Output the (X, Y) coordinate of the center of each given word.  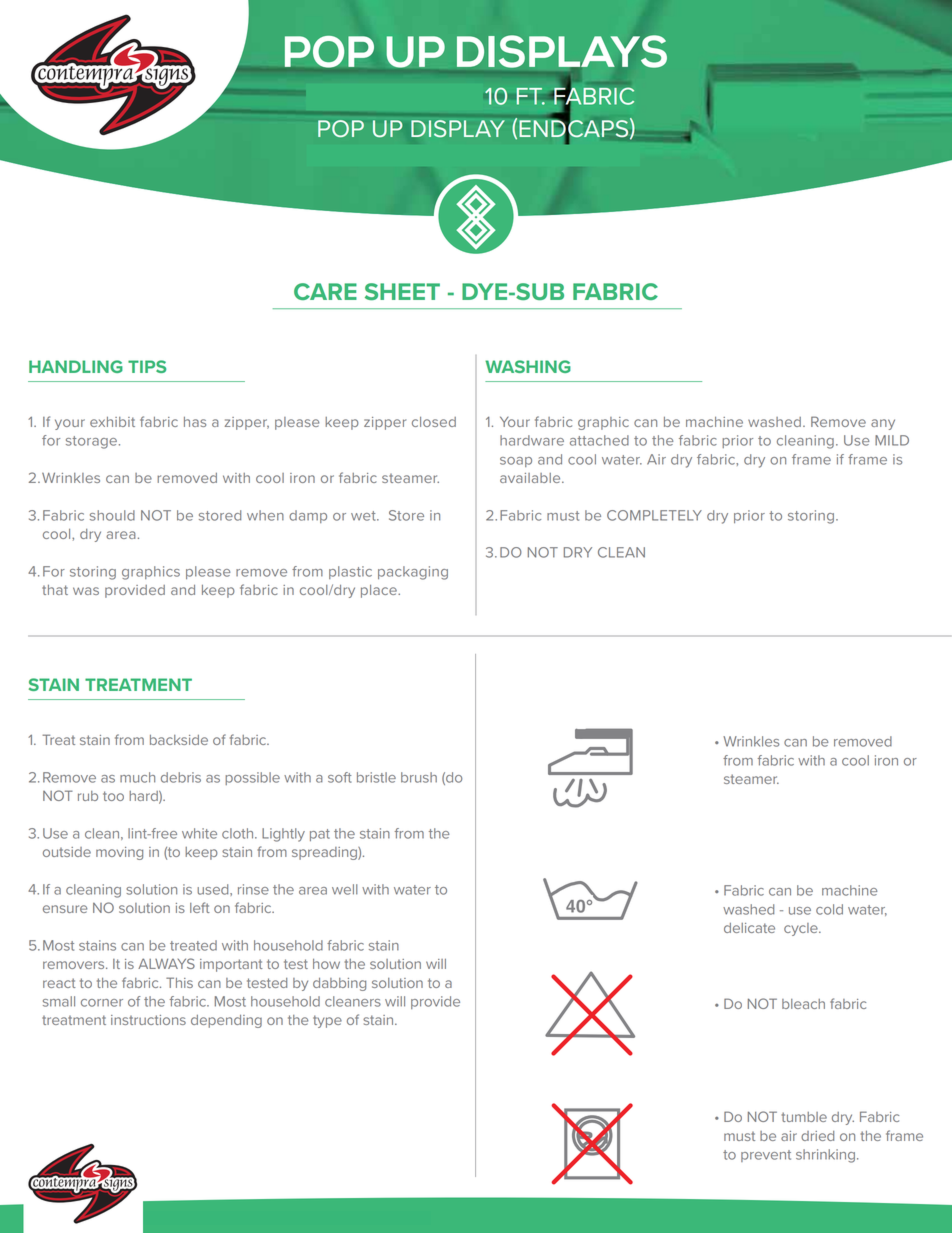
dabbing (339, 984)
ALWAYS (166, 963)
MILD (892, 440)
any (883, 424)
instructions (148, 1020)
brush (419, 777)
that (55, 590)
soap (516, 462)
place (380, 591)
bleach (803, 1004)
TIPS (147, 366)
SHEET (402, 291)
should (112, 515)
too (113, 796)
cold (829, 909)
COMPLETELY (654, 515)
